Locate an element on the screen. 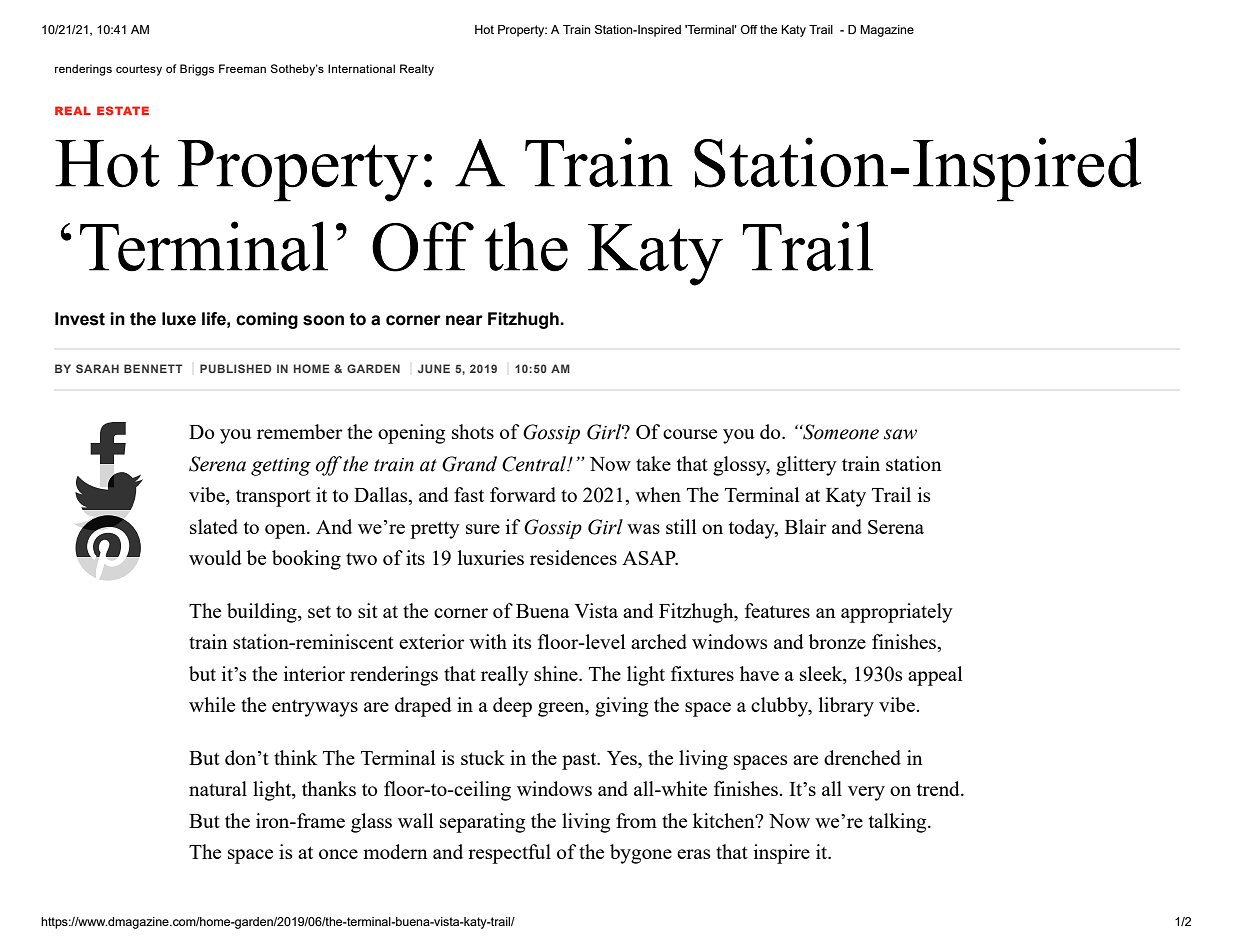 The width and height of the screenshot is (1233, 952). natural is located at coordinates (218, 788).
